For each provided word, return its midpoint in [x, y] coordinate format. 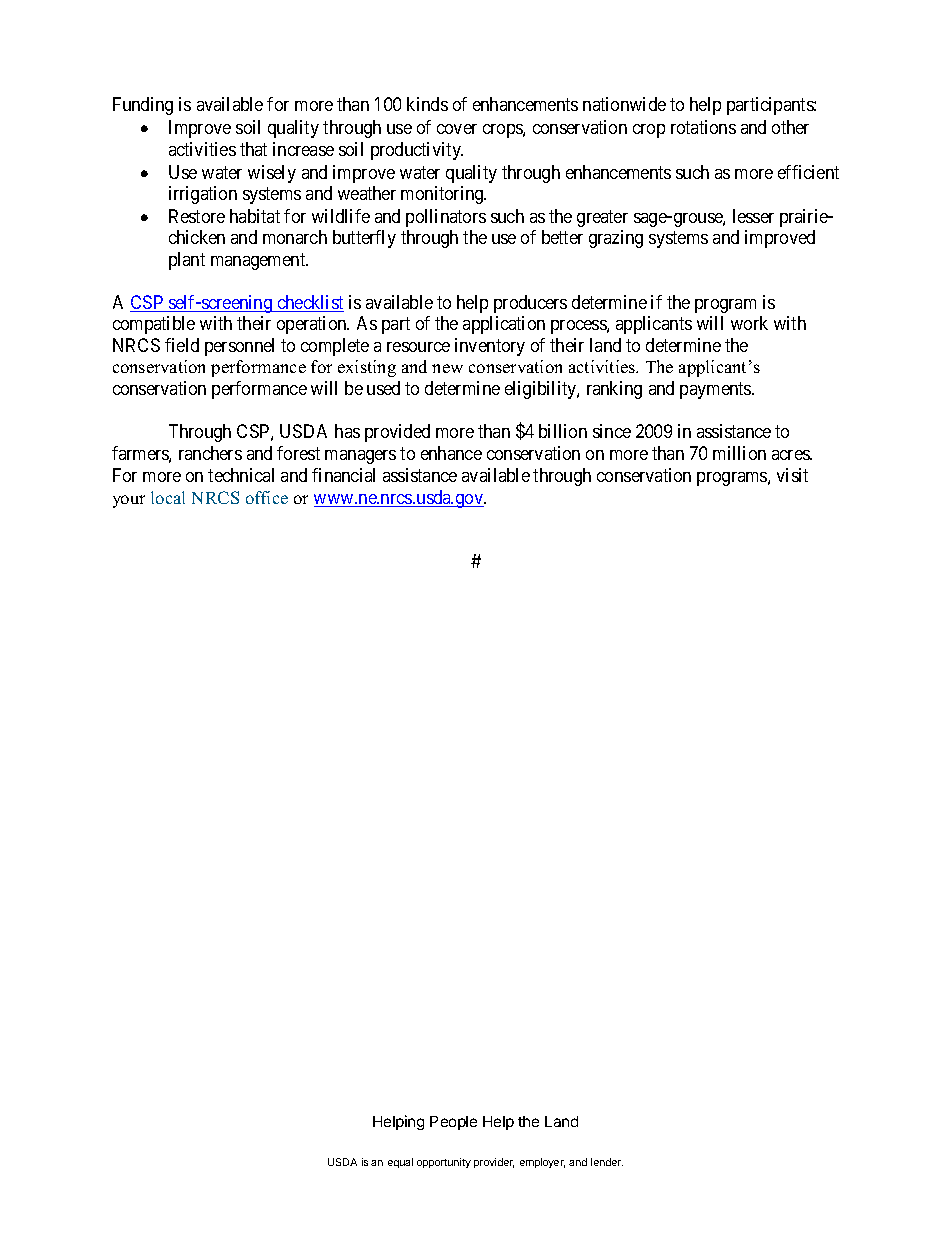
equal [400, 1163]
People [453, 1123]
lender [607, 1162]
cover [457, 129]
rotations [703, 127]
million [739, 453]
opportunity [444, 1163]
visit [792, 475]
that [253, 149]
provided [397, 433]
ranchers [210, 453]
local [168, 497]
